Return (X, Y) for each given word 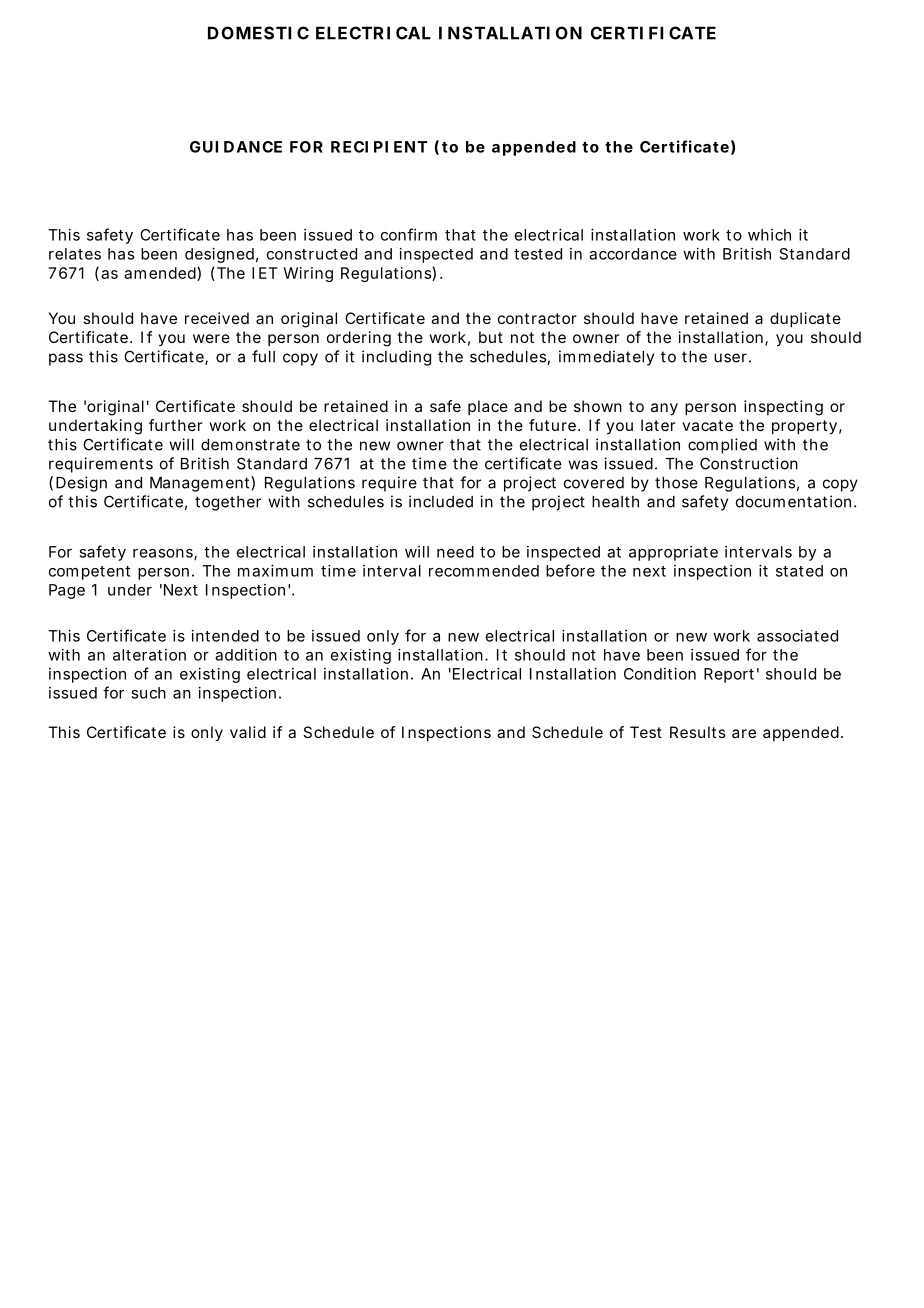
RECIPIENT (379, 147)
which (769, 235)
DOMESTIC (258, 33)
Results (697, 732)
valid (248, 732)
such (148, 693)
